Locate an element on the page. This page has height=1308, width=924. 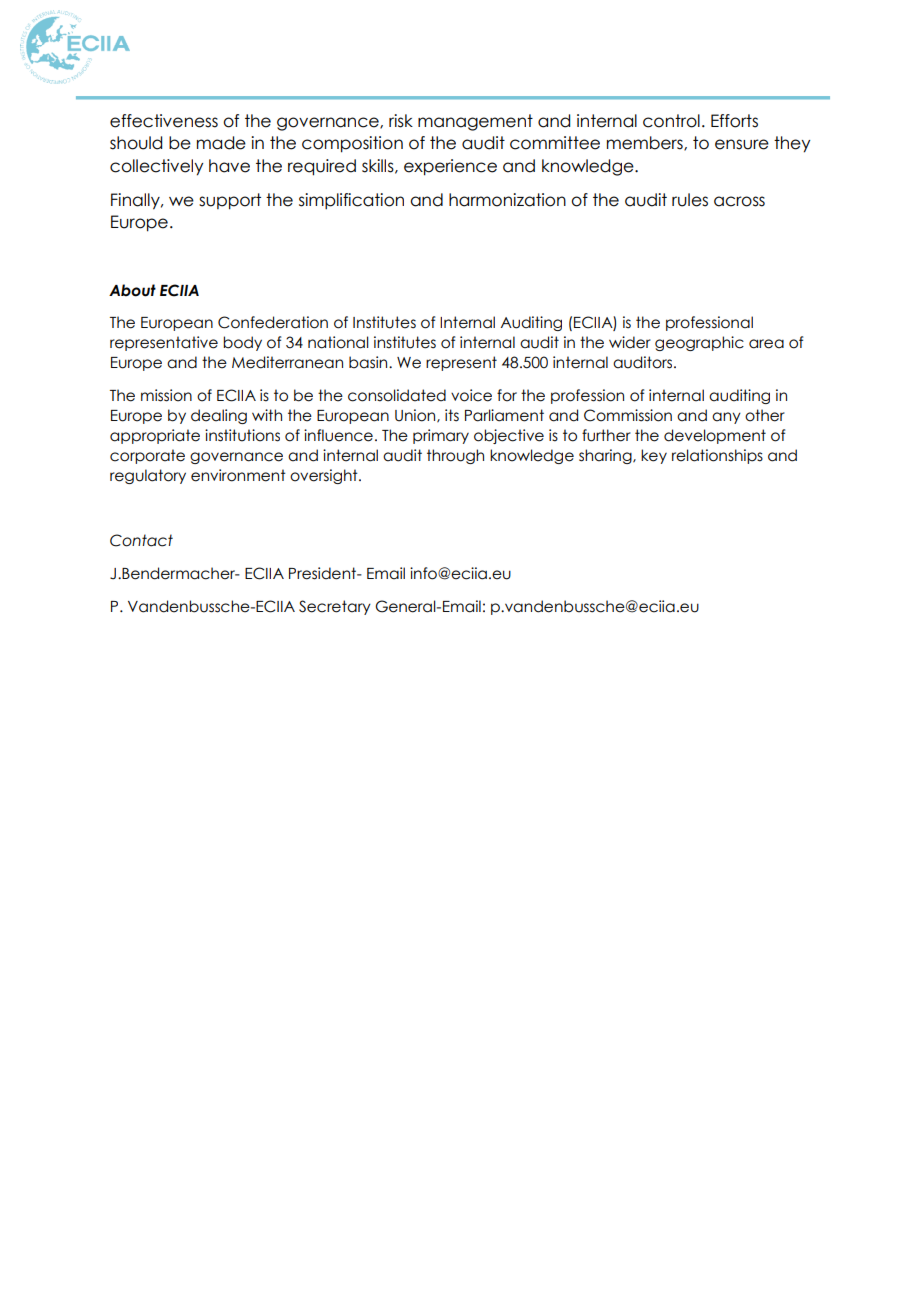
relationships is located at coordinates (717, 456).
